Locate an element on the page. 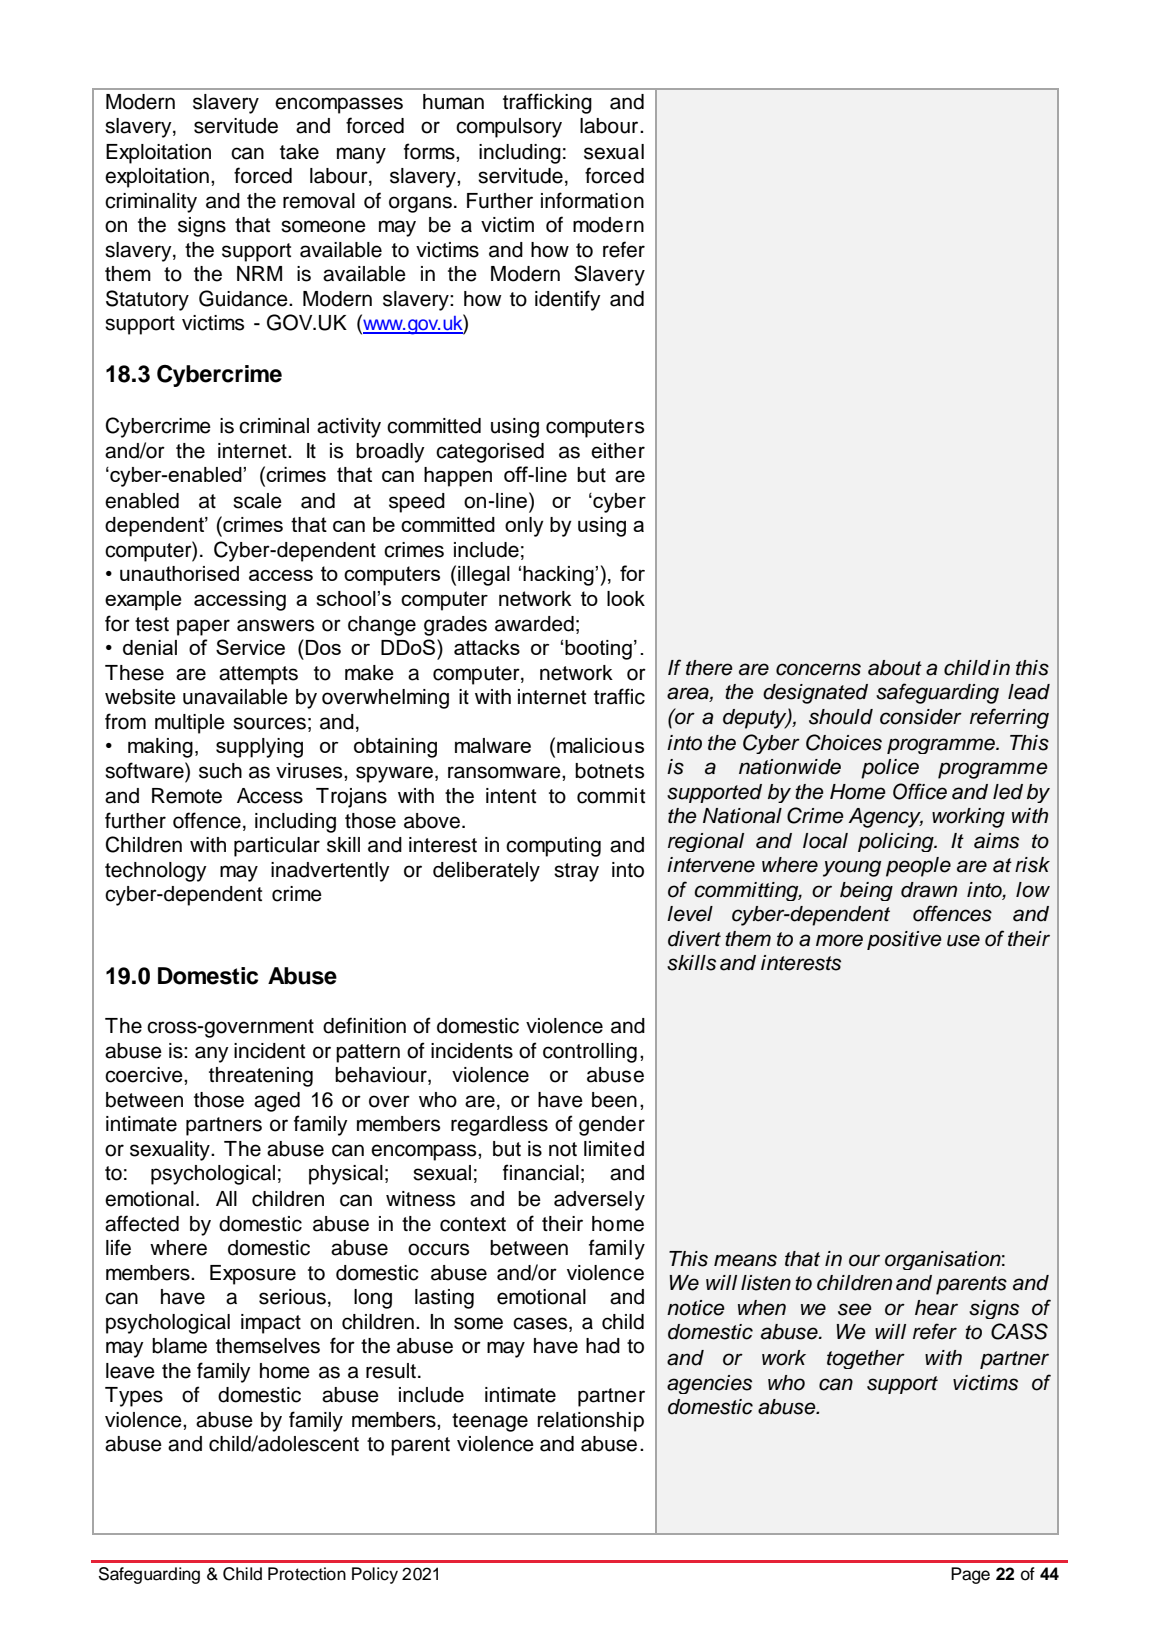 The height and width of the document is (1637, 1157). Page is located at coordinates (970, 1575).
